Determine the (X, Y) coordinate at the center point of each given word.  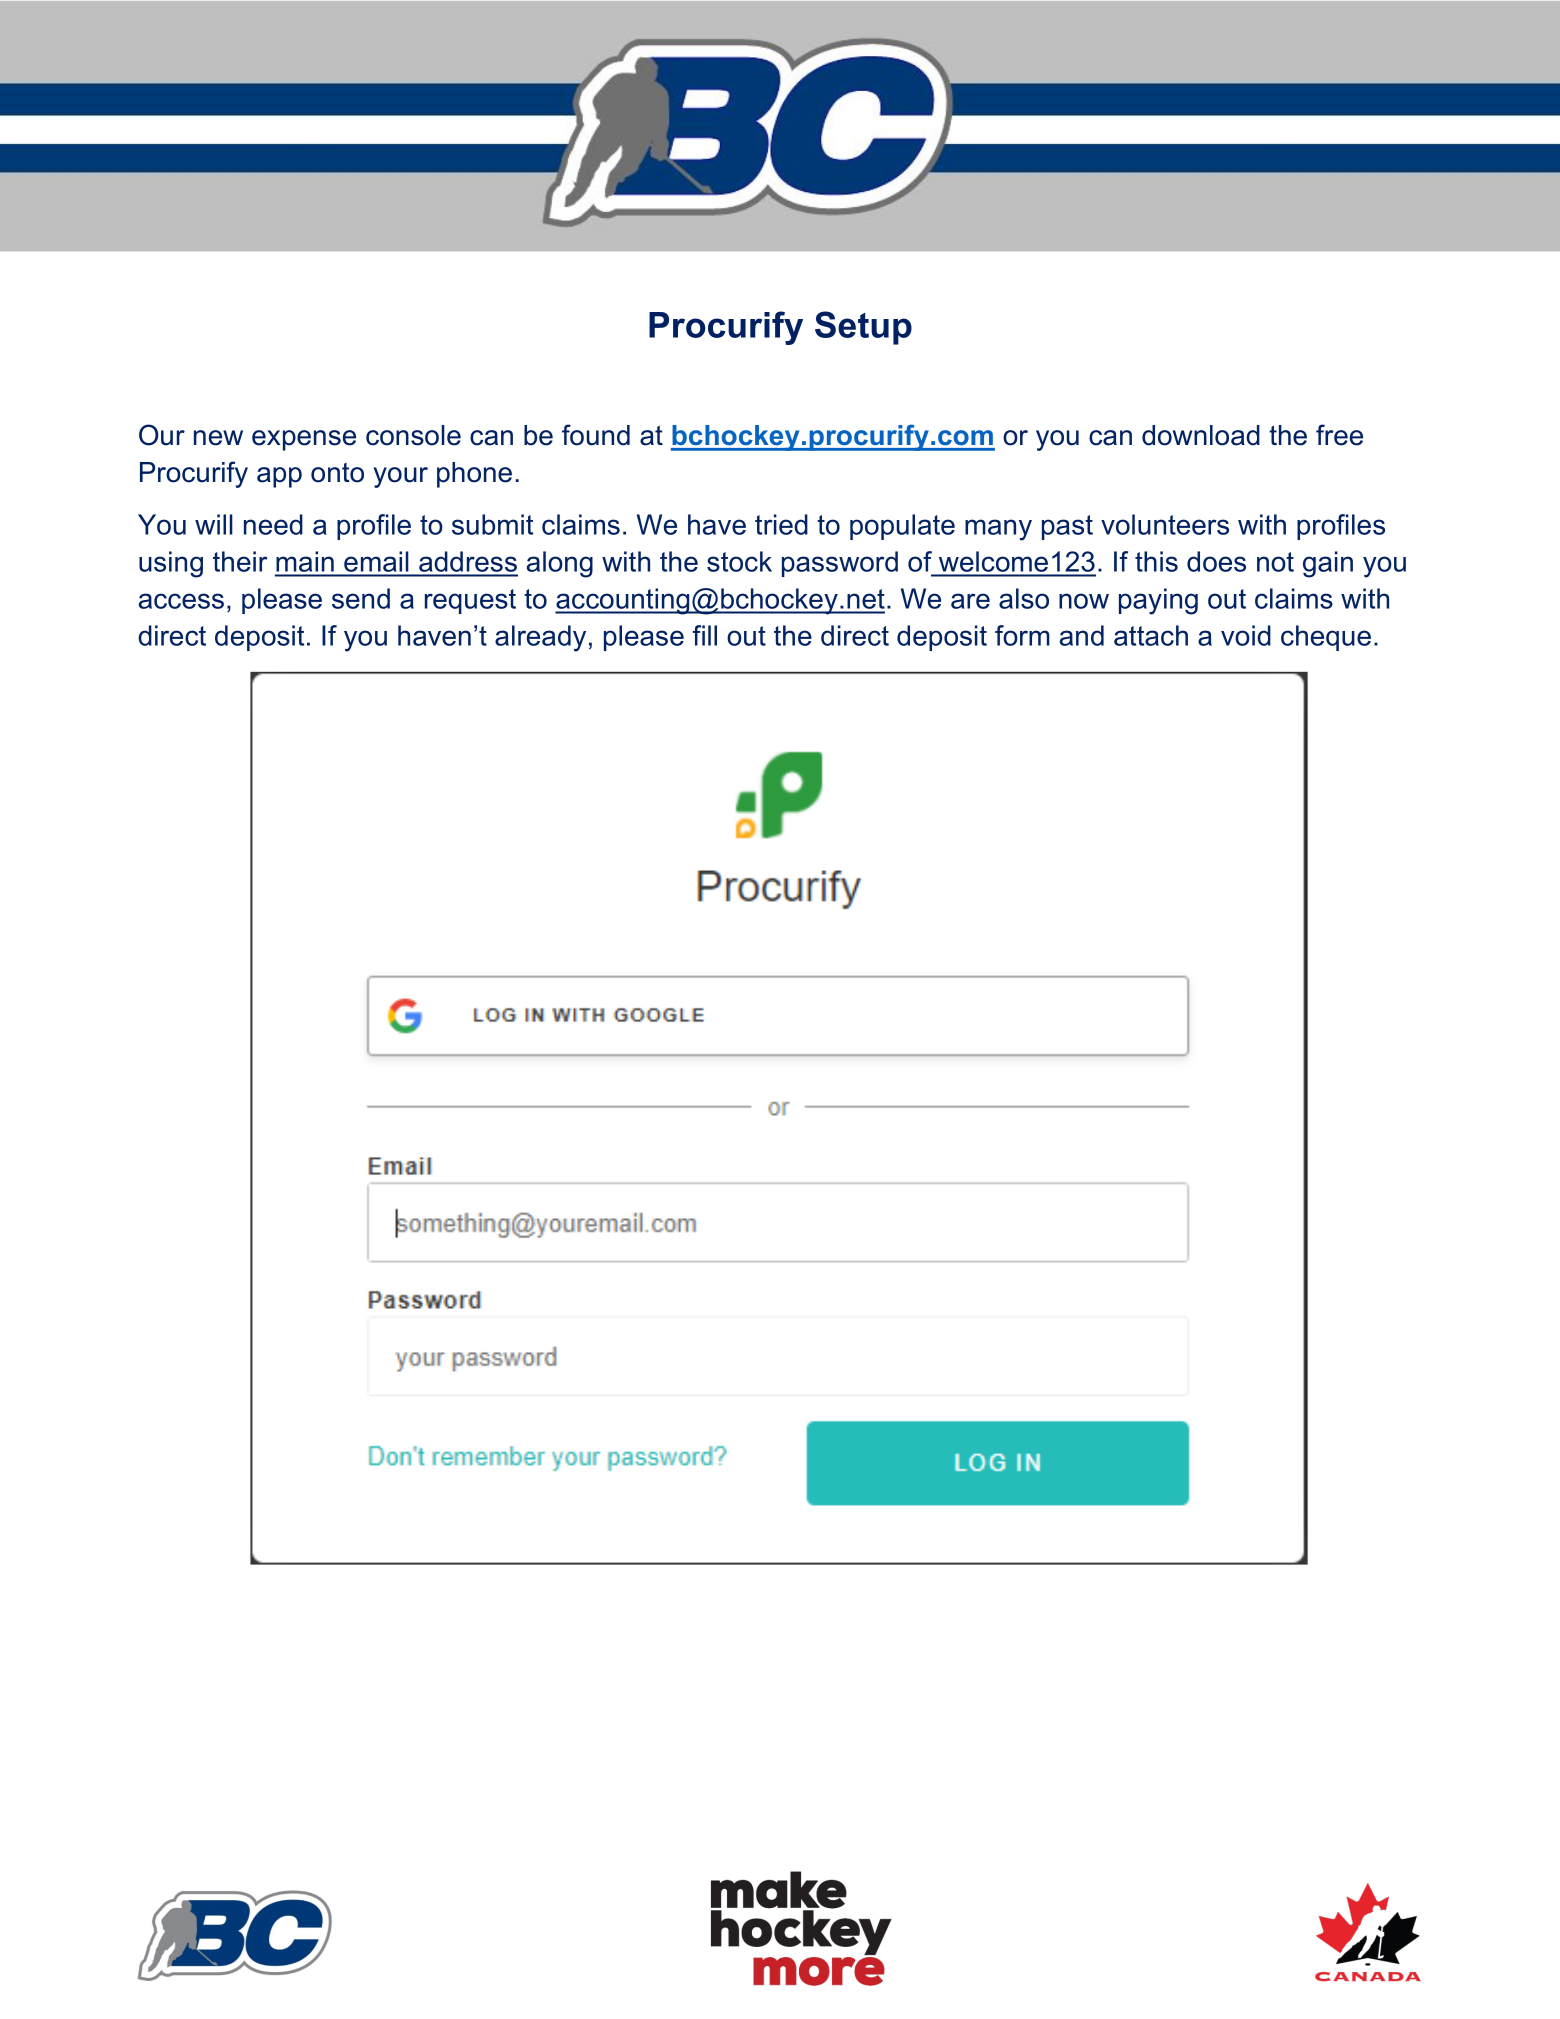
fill (704, 635)
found (596, 435)
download (1201, 435)
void (1246, 635)
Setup (863, 328)
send (361, 598)
